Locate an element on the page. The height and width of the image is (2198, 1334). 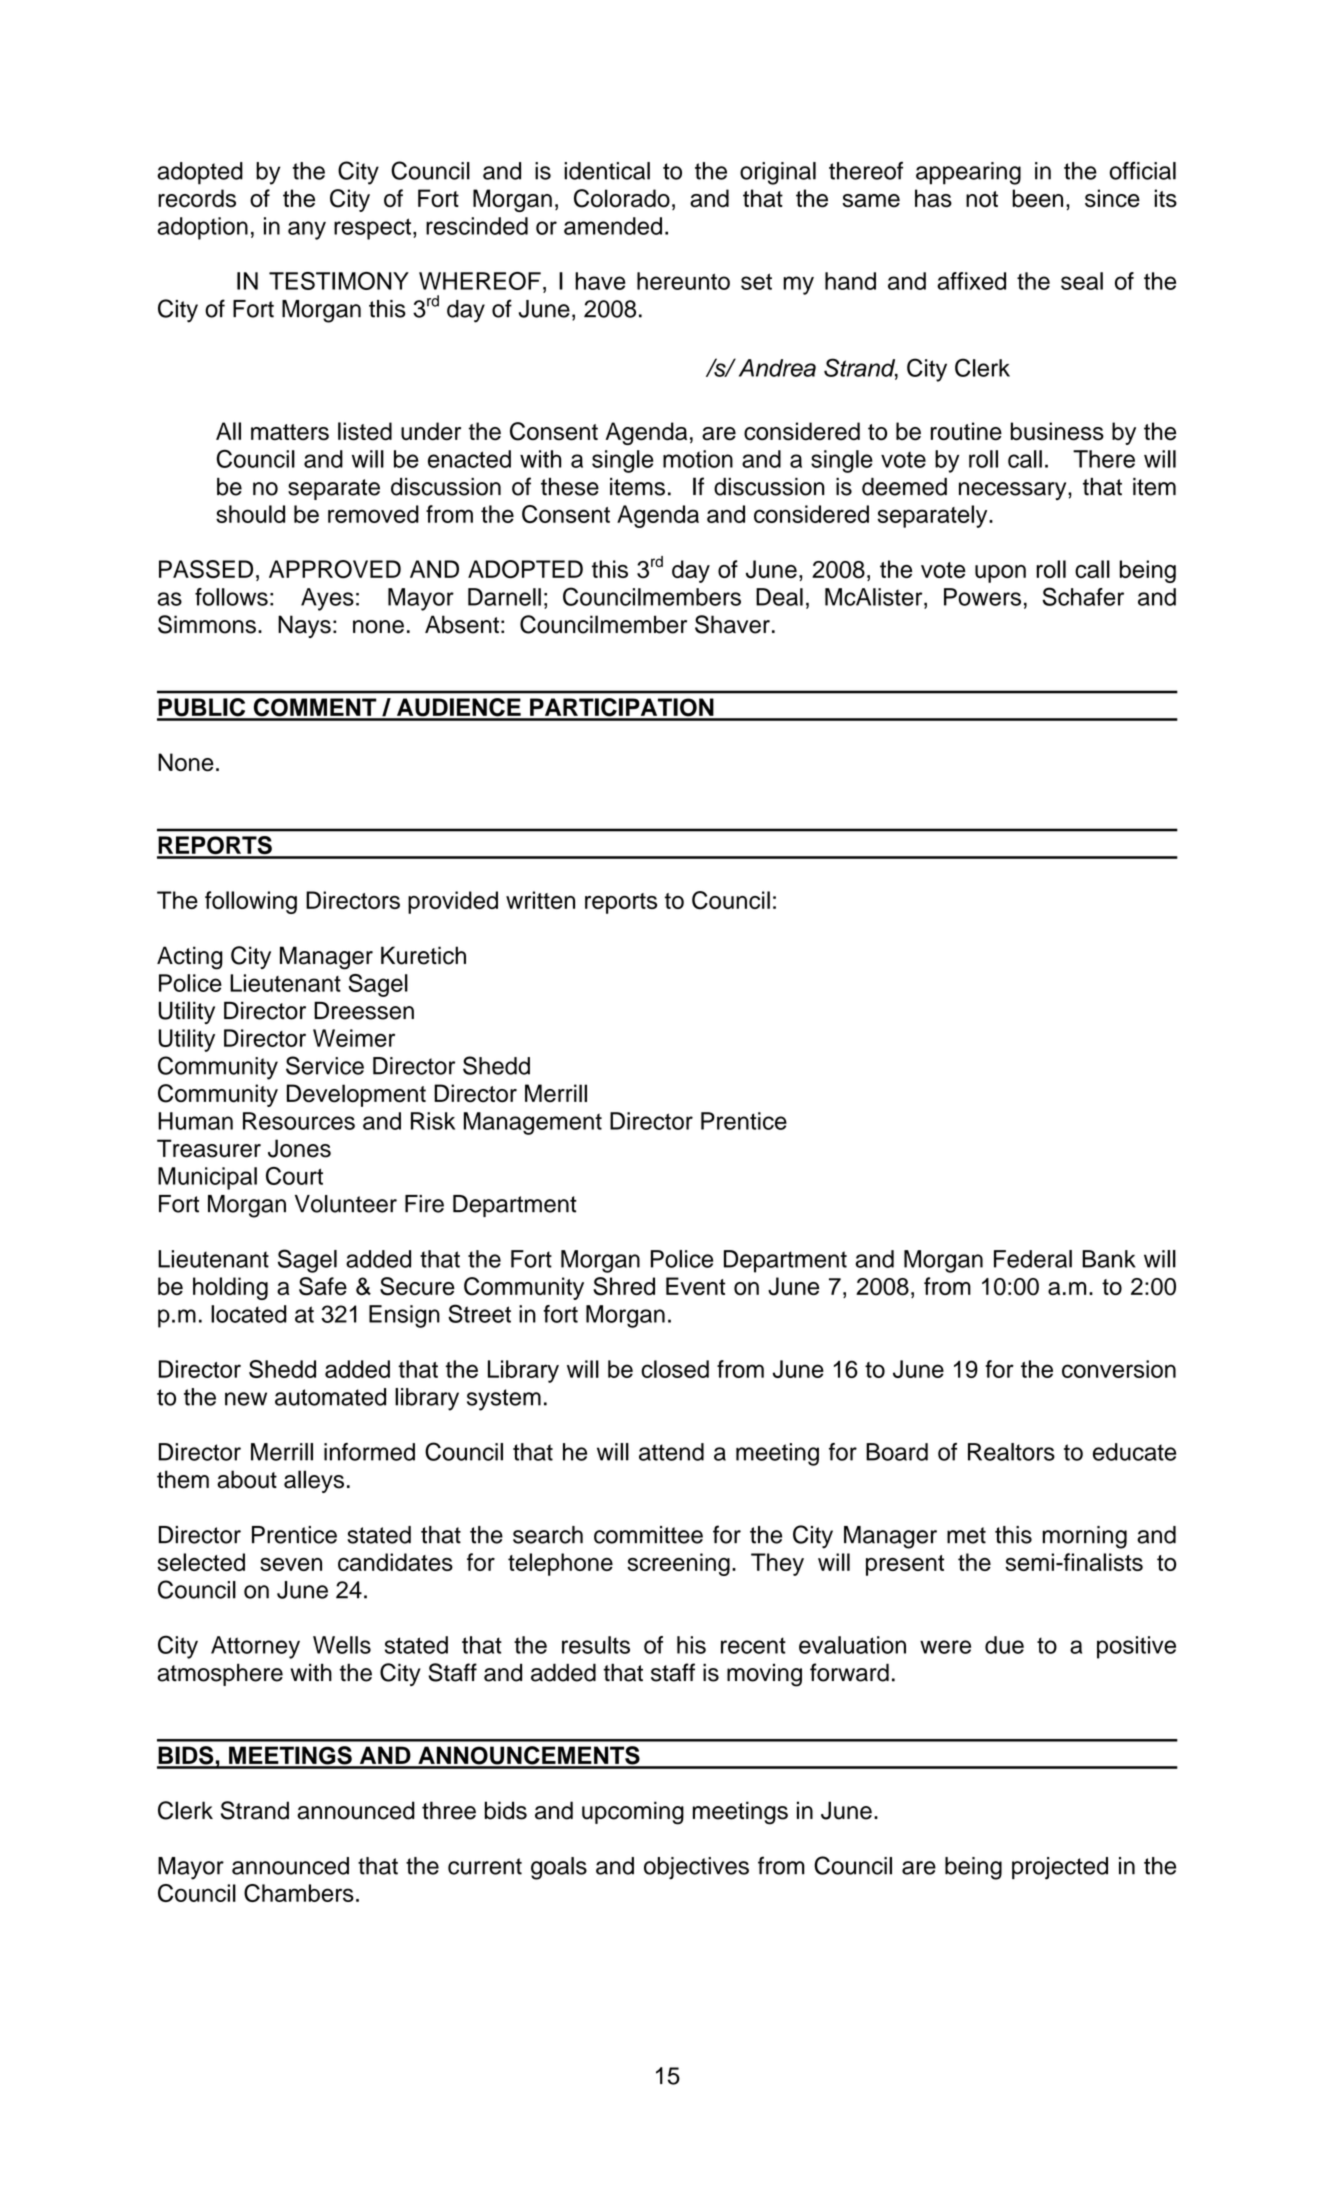
upon is located at coordinates (1000, 574).
